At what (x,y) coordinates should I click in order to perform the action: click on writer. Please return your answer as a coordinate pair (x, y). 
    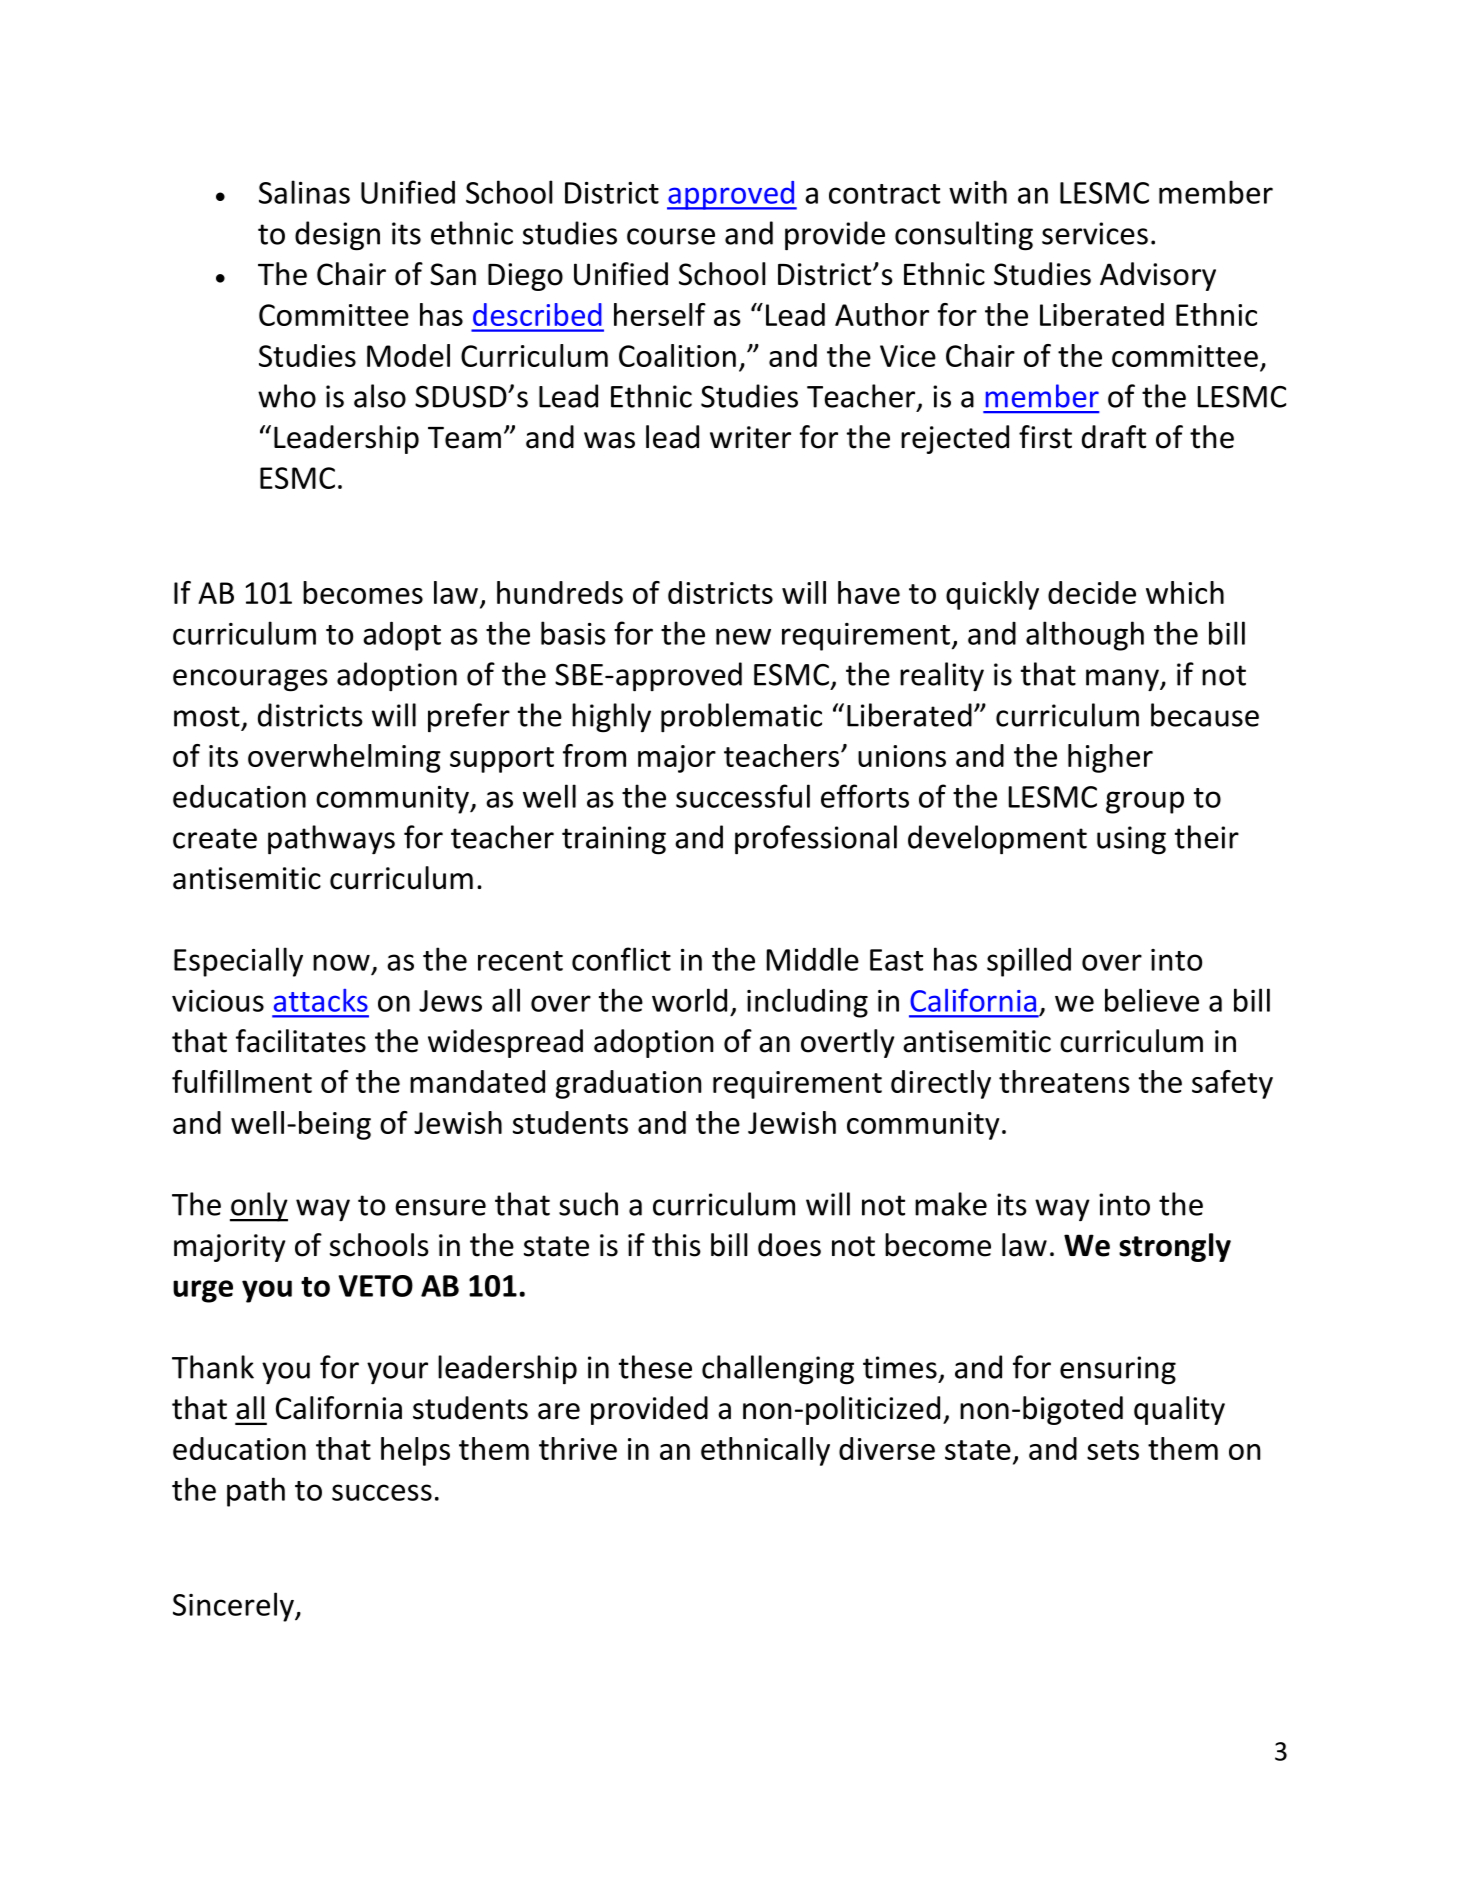
    Looking at the image, I should click on (750, 437).
